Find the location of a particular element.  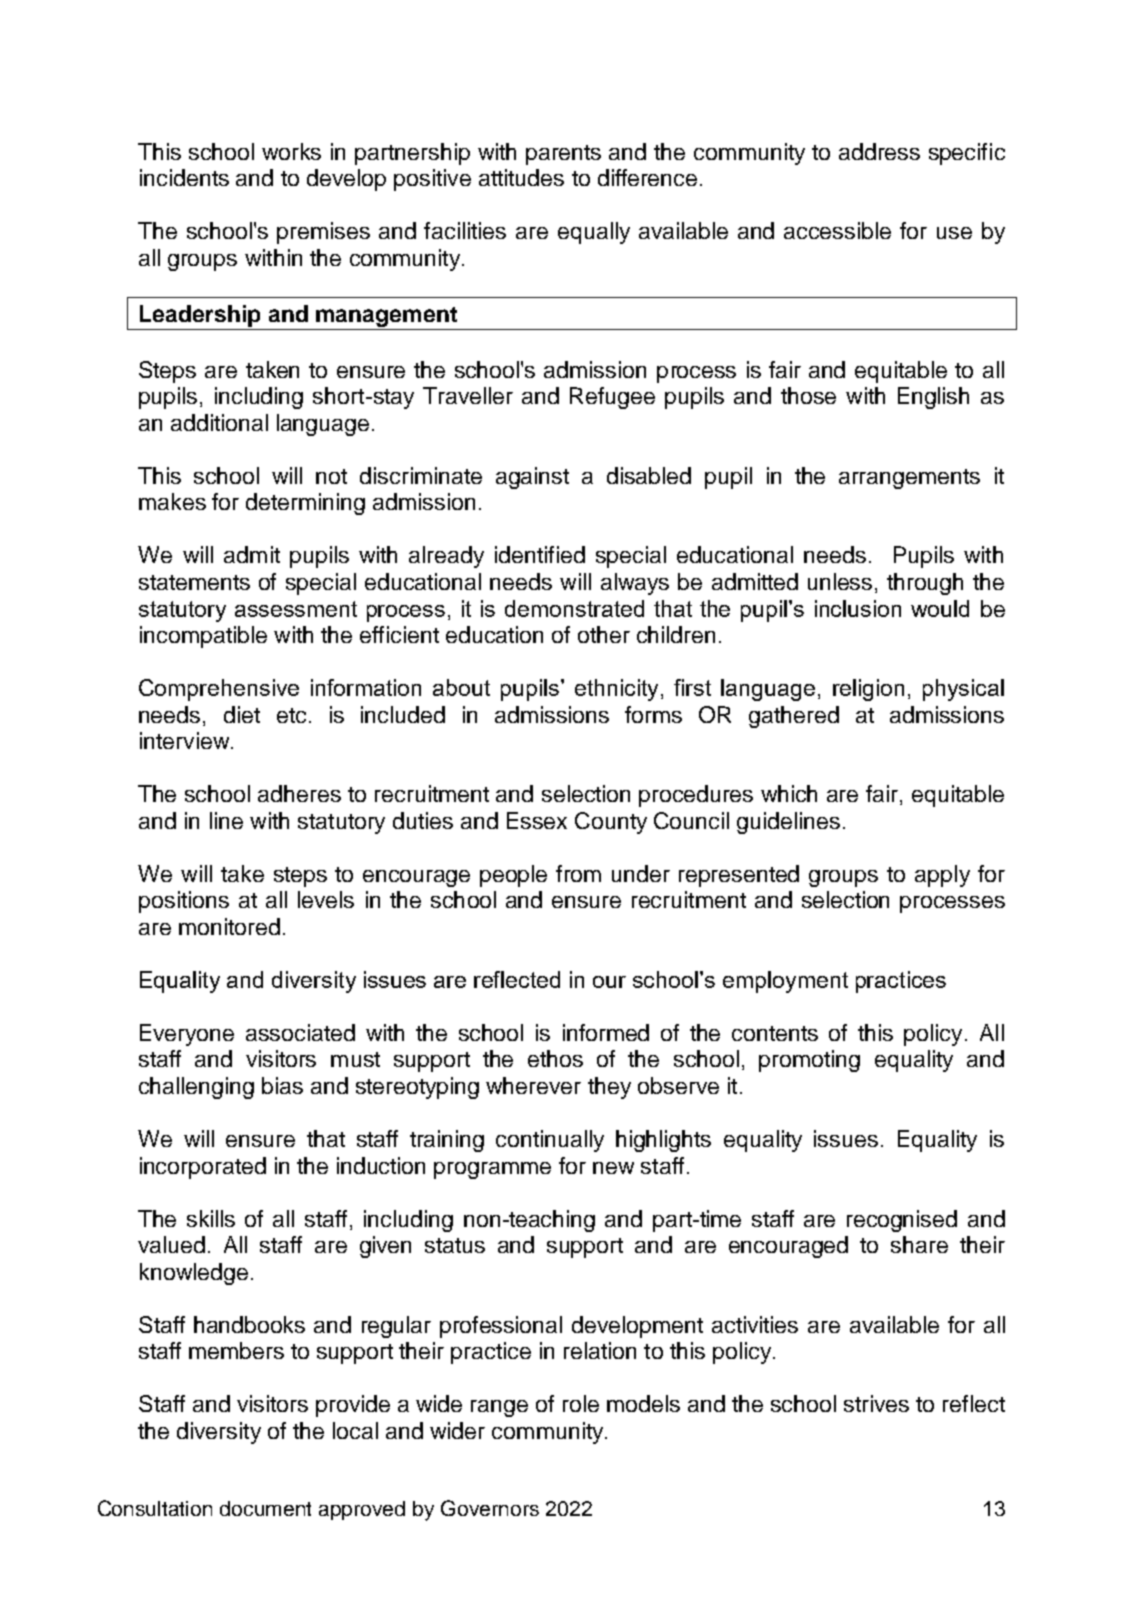

document is located at coordinates (265, 1508).
